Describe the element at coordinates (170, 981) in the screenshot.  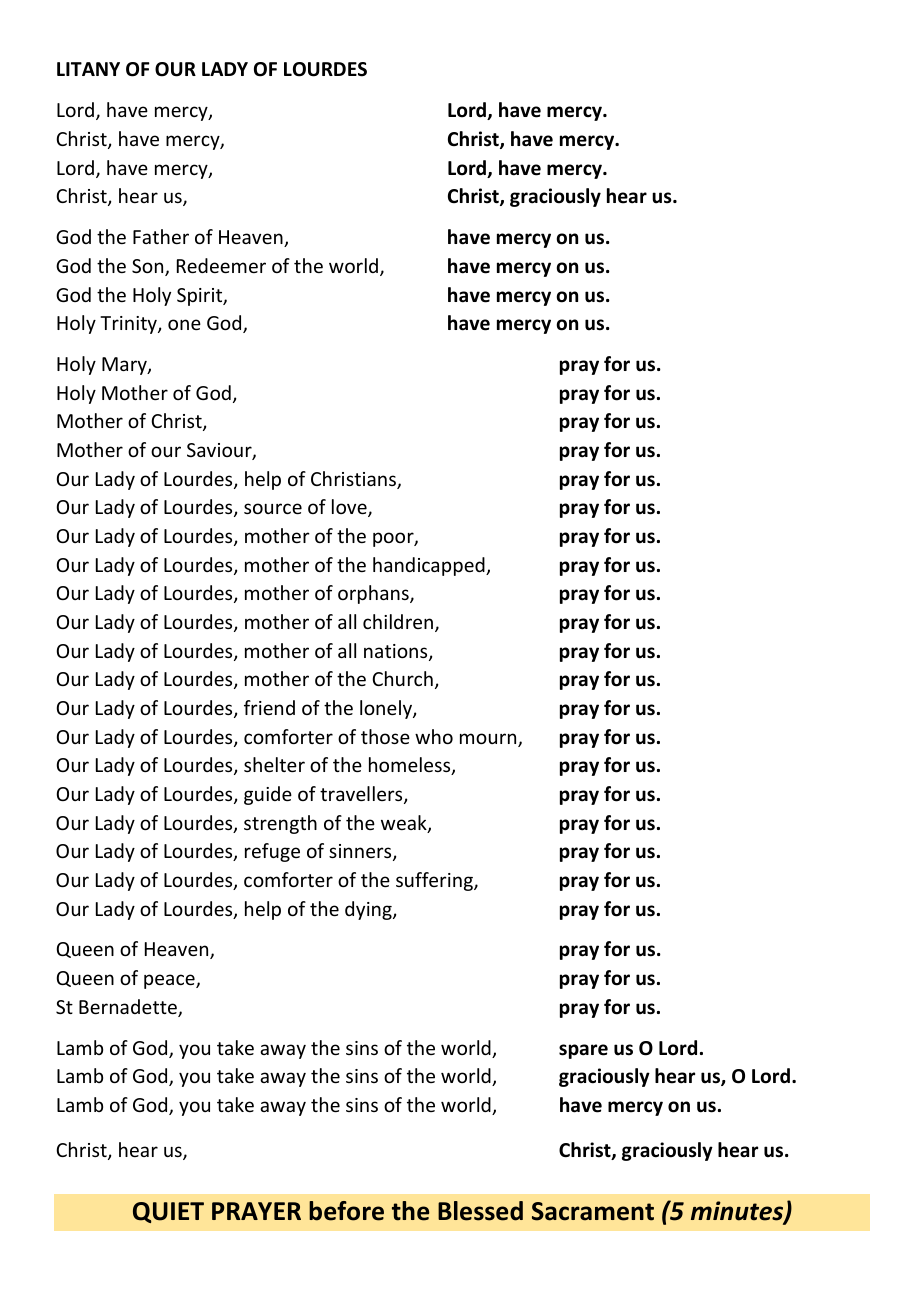
I see `peace` at that location.
